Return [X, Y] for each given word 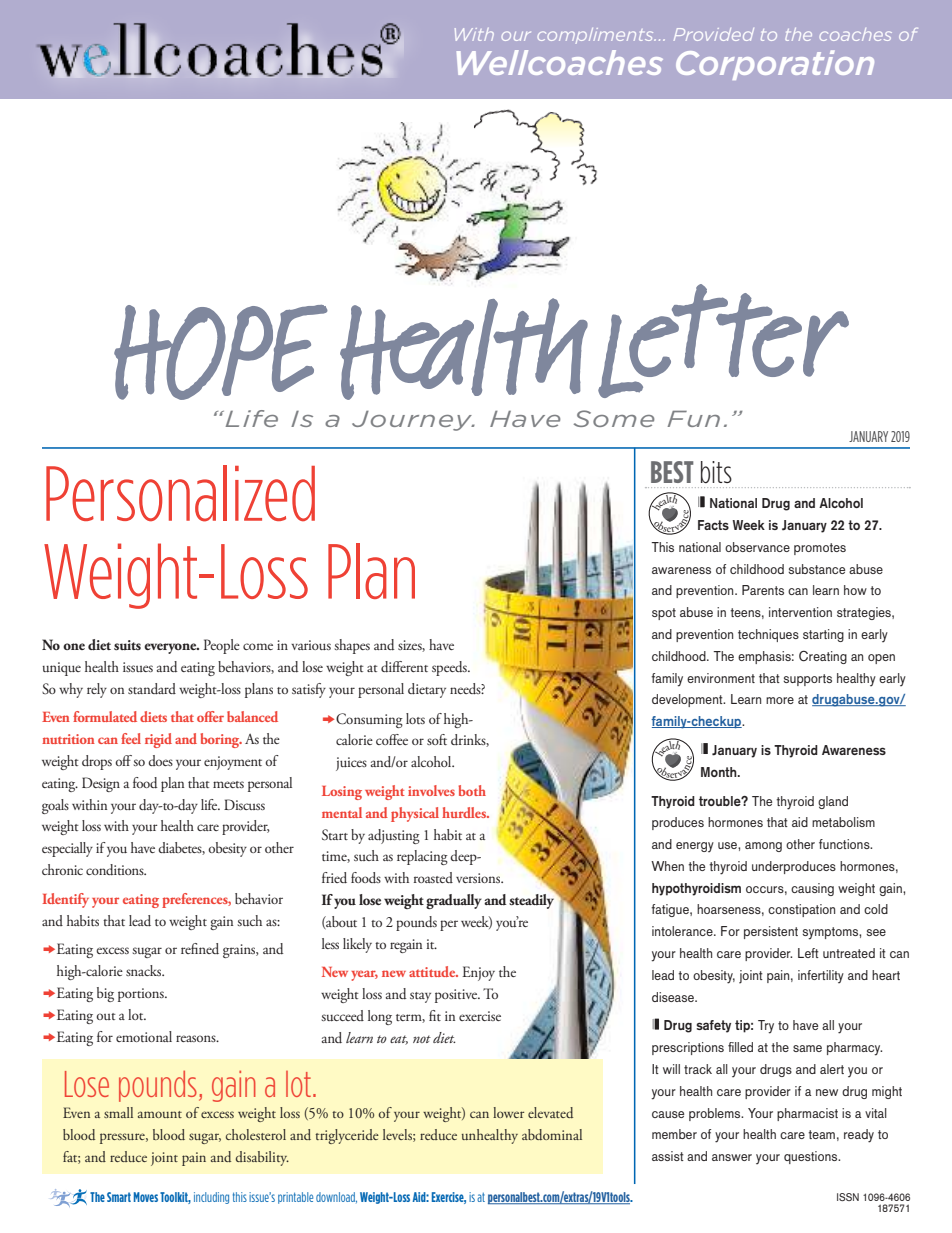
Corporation [775, 65]
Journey [413, 421]
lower [508, 1112]
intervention [800, 612]
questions [812, 1157]
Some [614, 418]
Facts [713, 525]
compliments [596, 36]
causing [812, 889]
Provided [714, 34]
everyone [171, 648]
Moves [146, 1197]
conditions [116, 870]
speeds [450, 668]
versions [479, 878]
